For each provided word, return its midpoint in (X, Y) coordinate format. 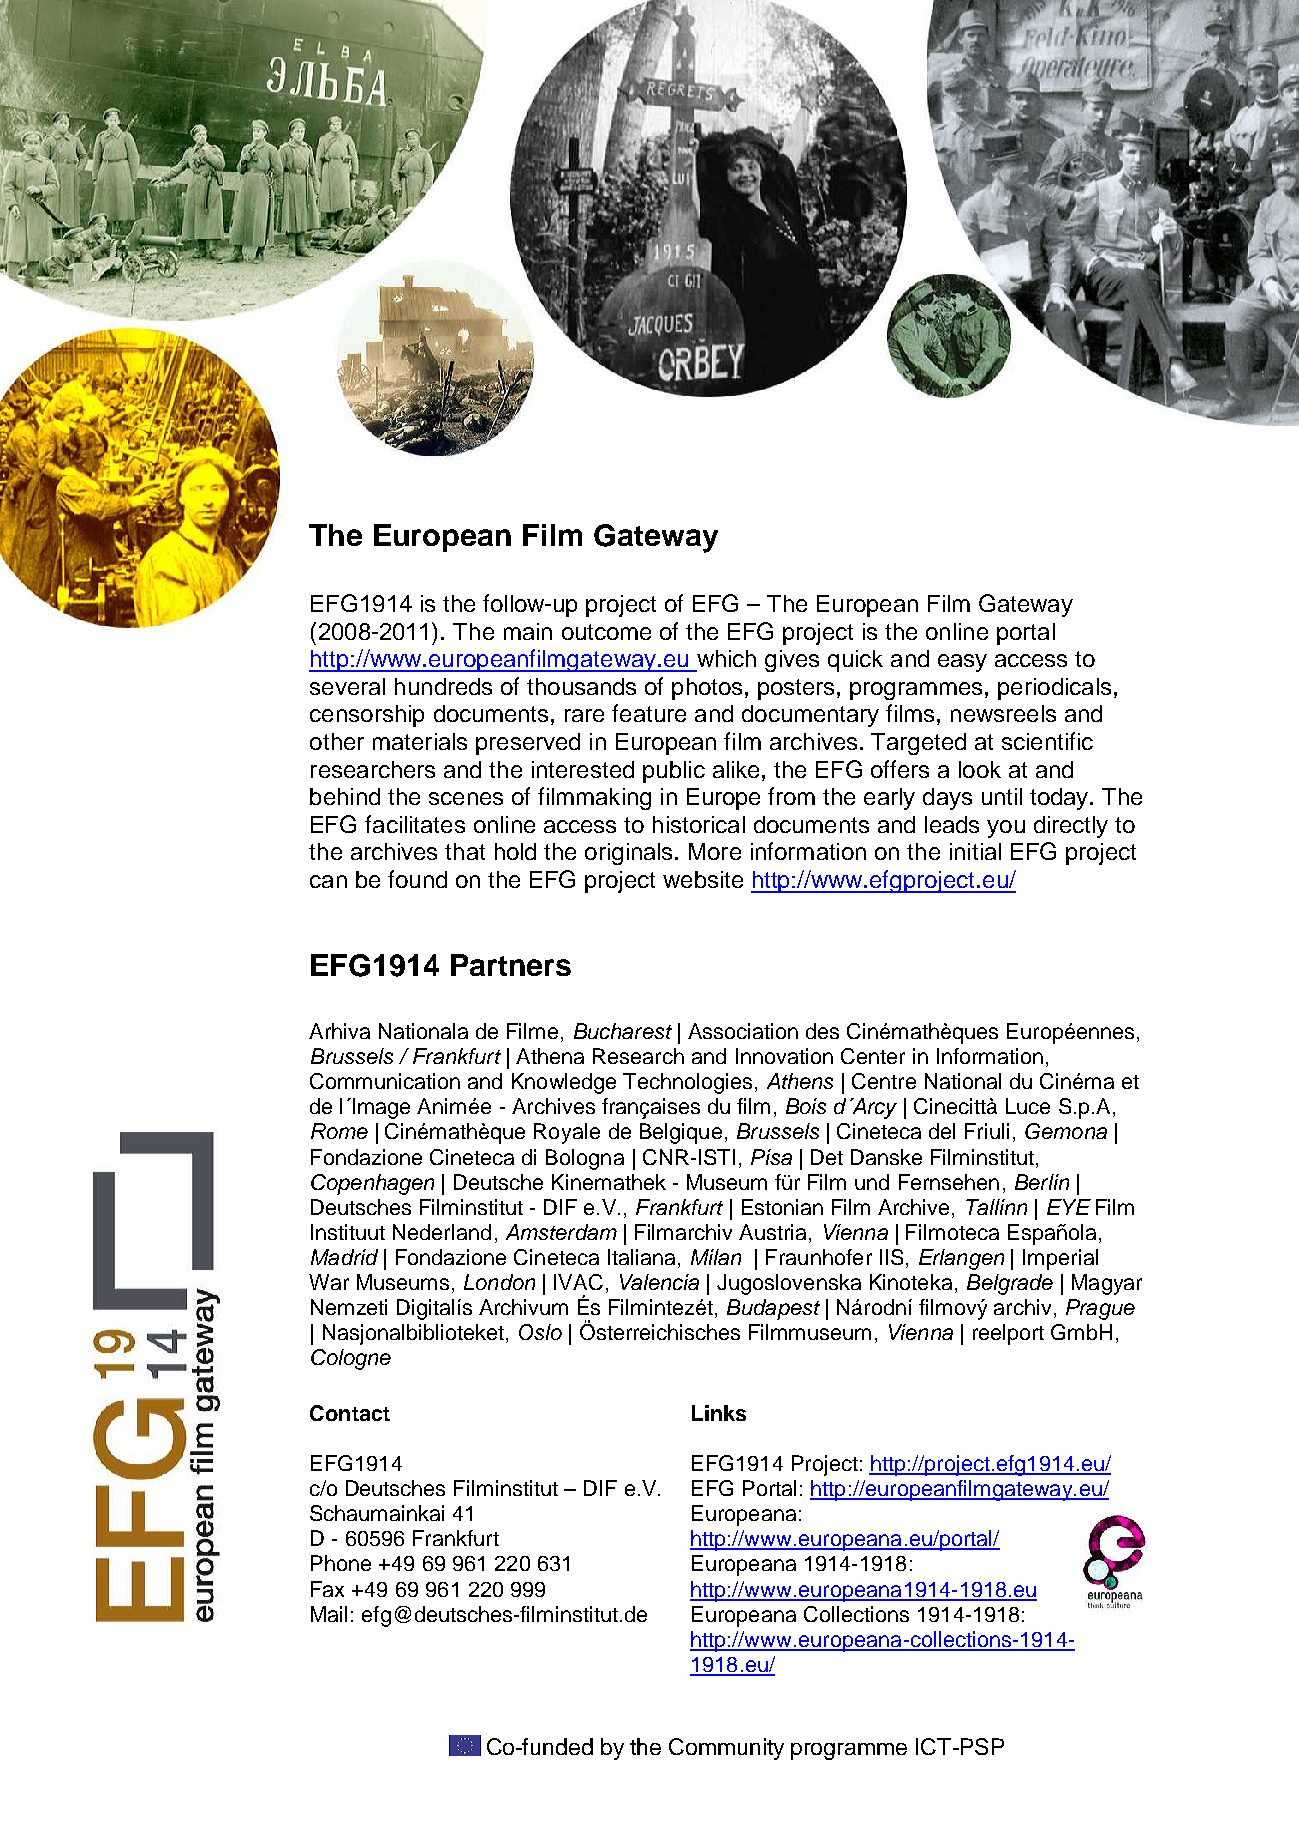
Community (726, 1749)
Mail (329, 1614)
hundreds (443, 686)
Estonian (782, 1207)
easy (962, 663)
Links (719, 1413)
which (726, 658)
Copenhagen (372, 1184)
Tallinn (996, 1207)
